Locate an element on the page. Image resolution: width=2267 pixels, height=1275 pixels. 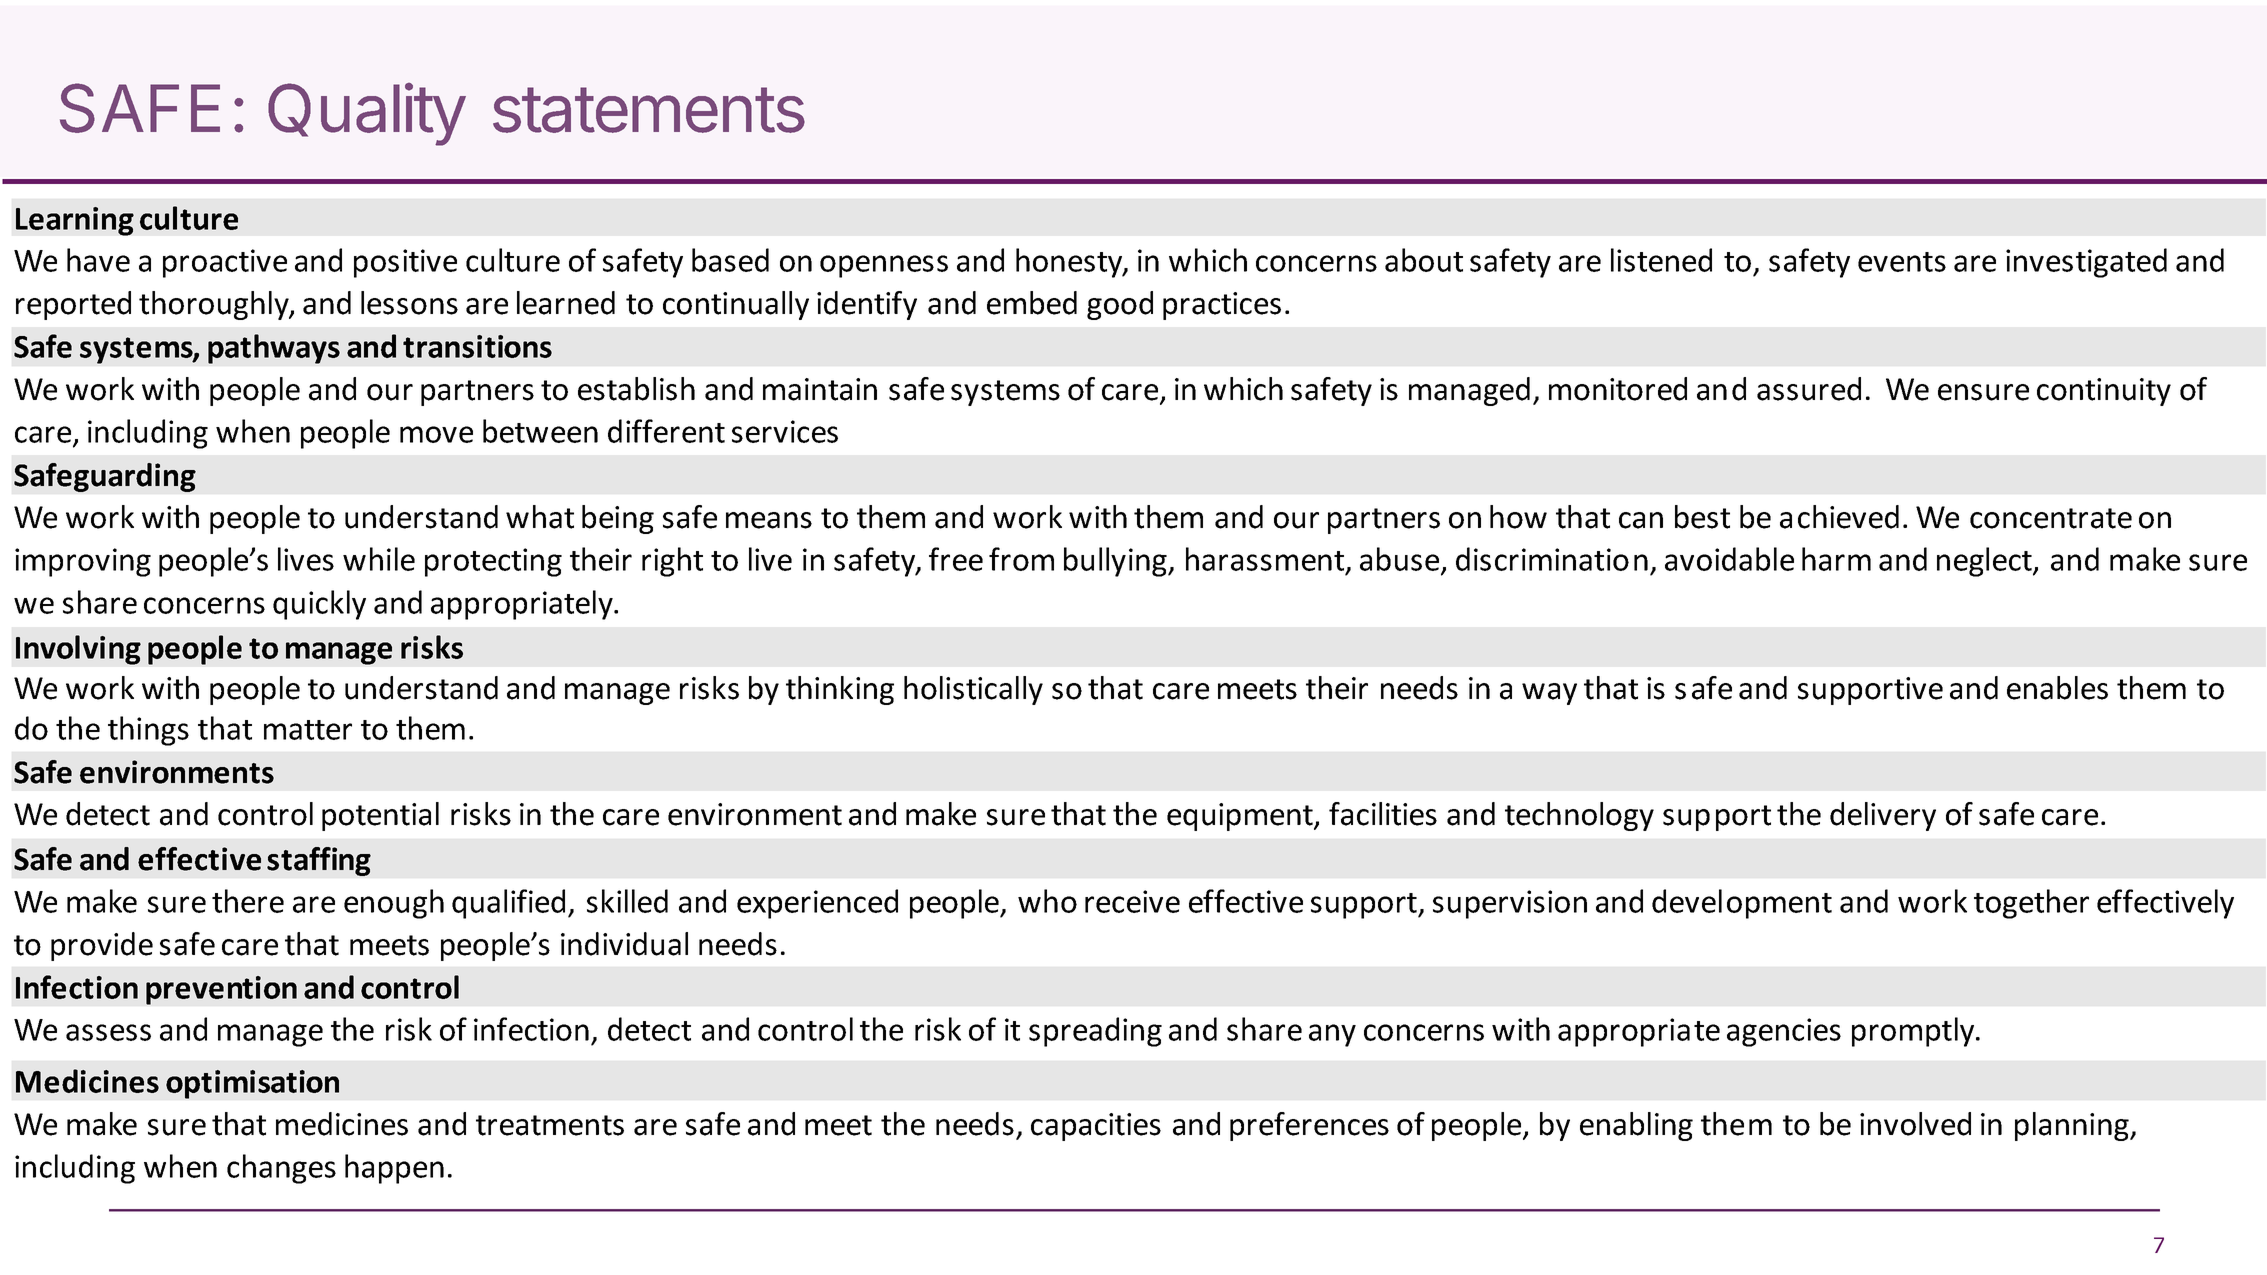
statements is located at coordinates (649, 110).
